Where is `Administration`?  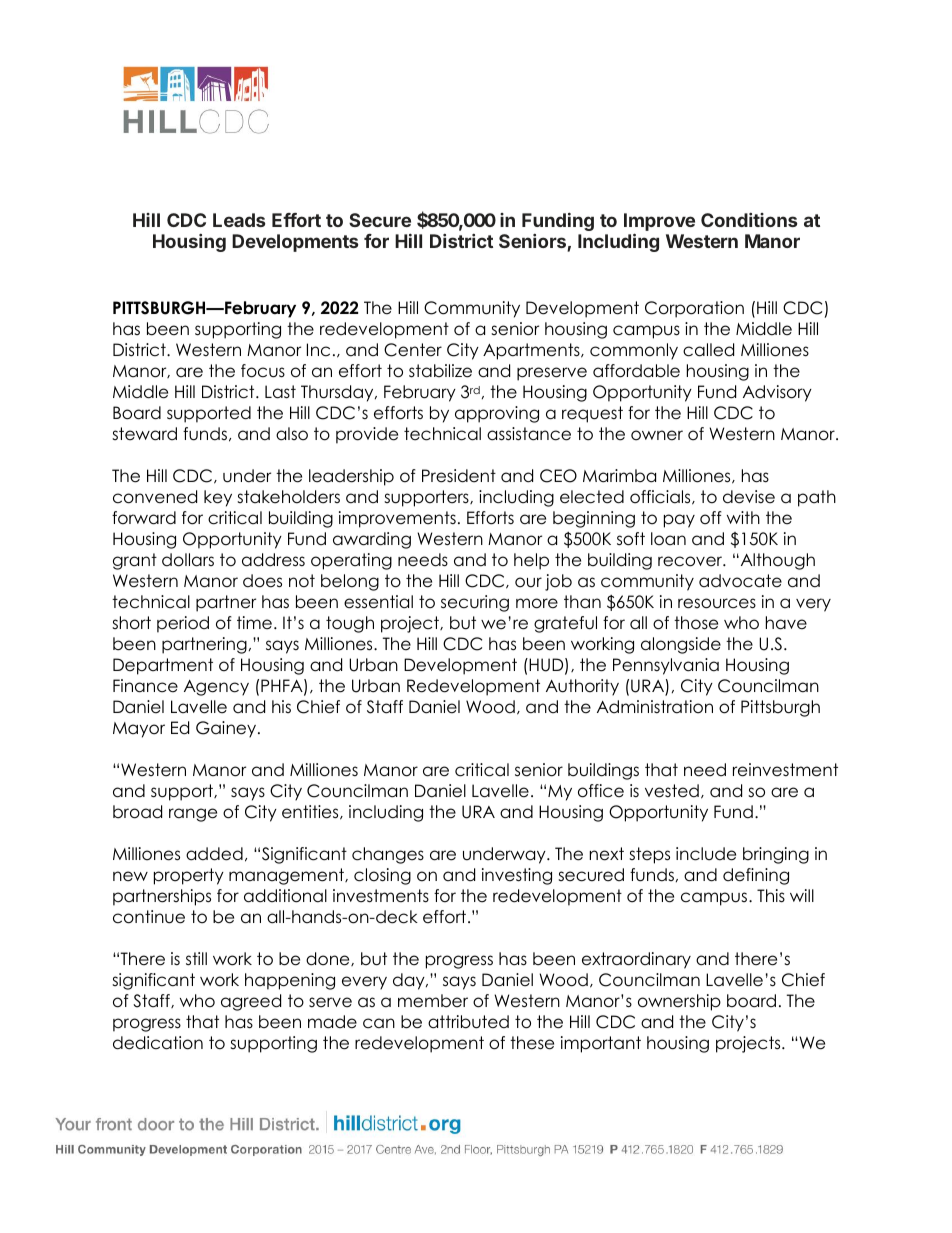 Administration is located at coordinates (655, 707).
